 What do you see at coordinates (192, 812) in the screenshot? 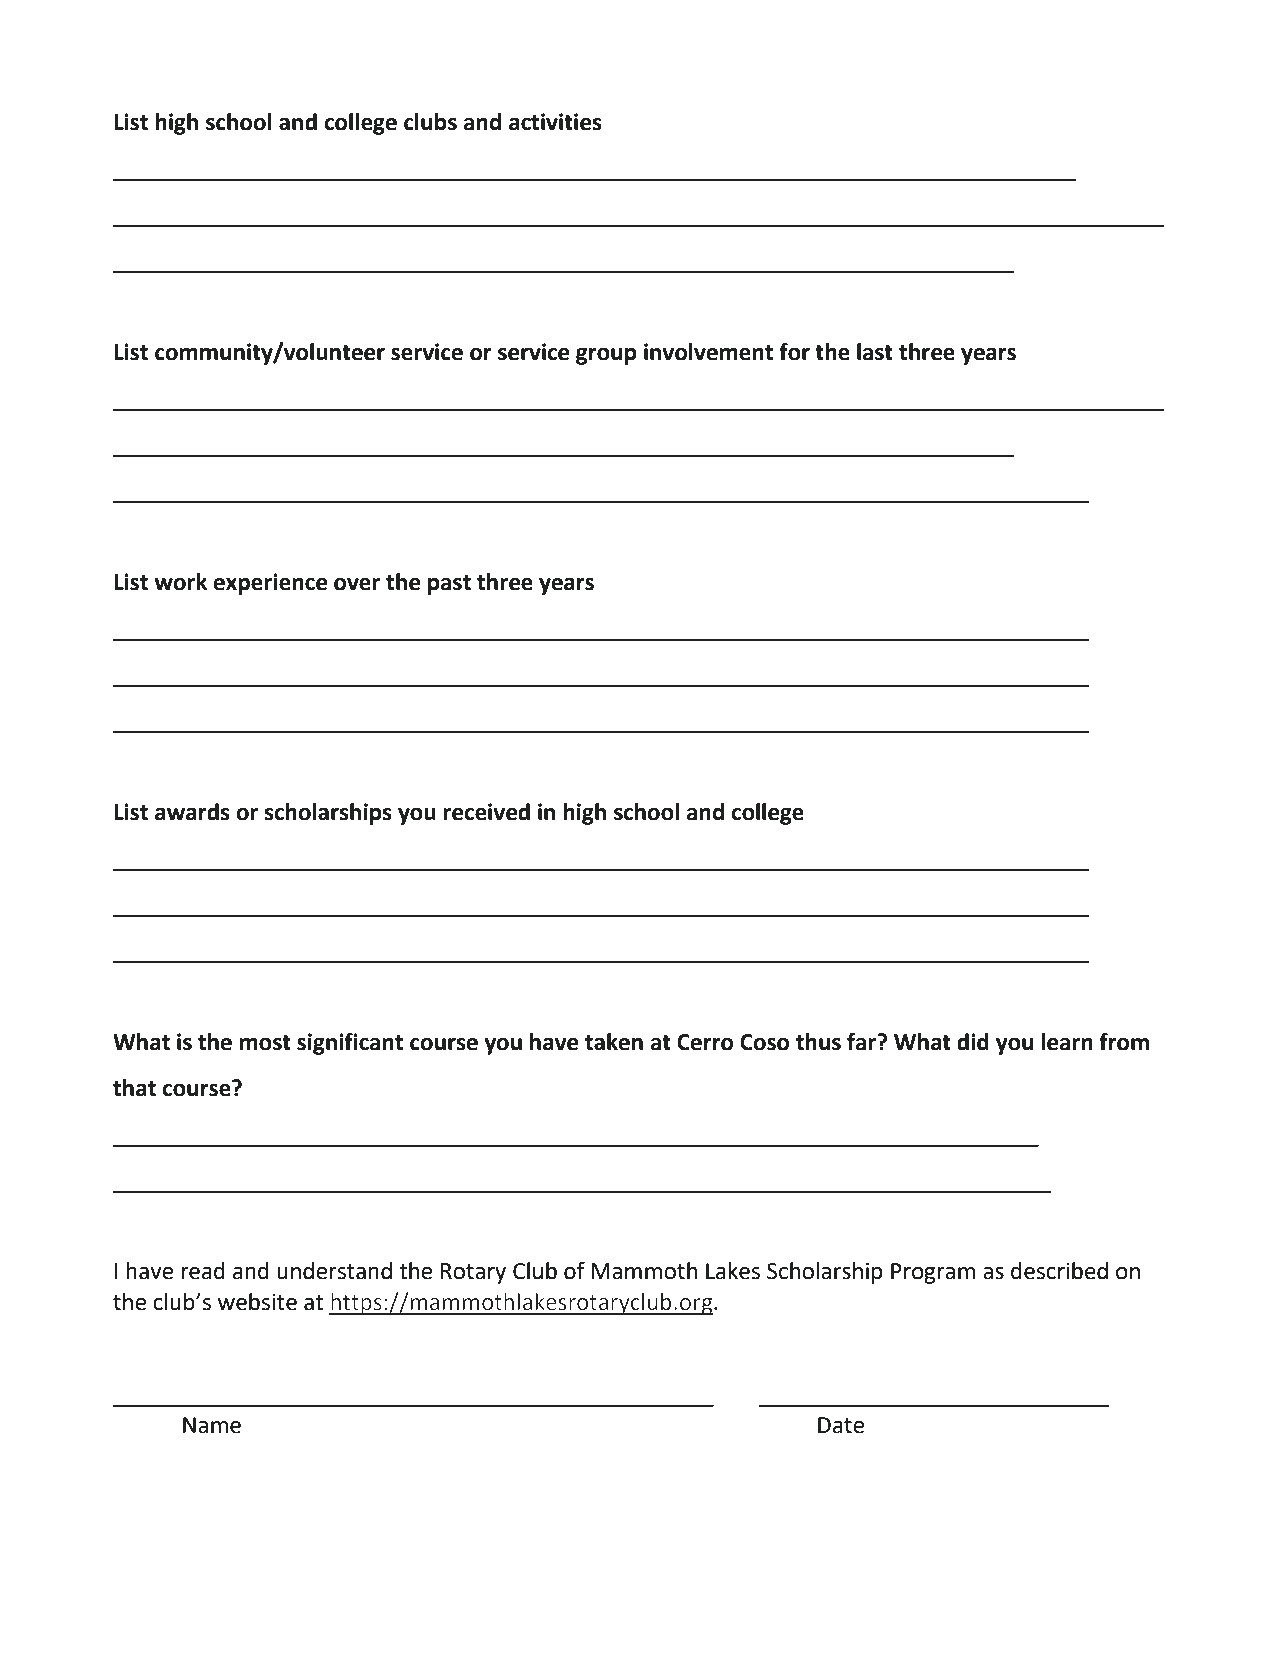
I see `awards` at bounding box center [192, 812].
